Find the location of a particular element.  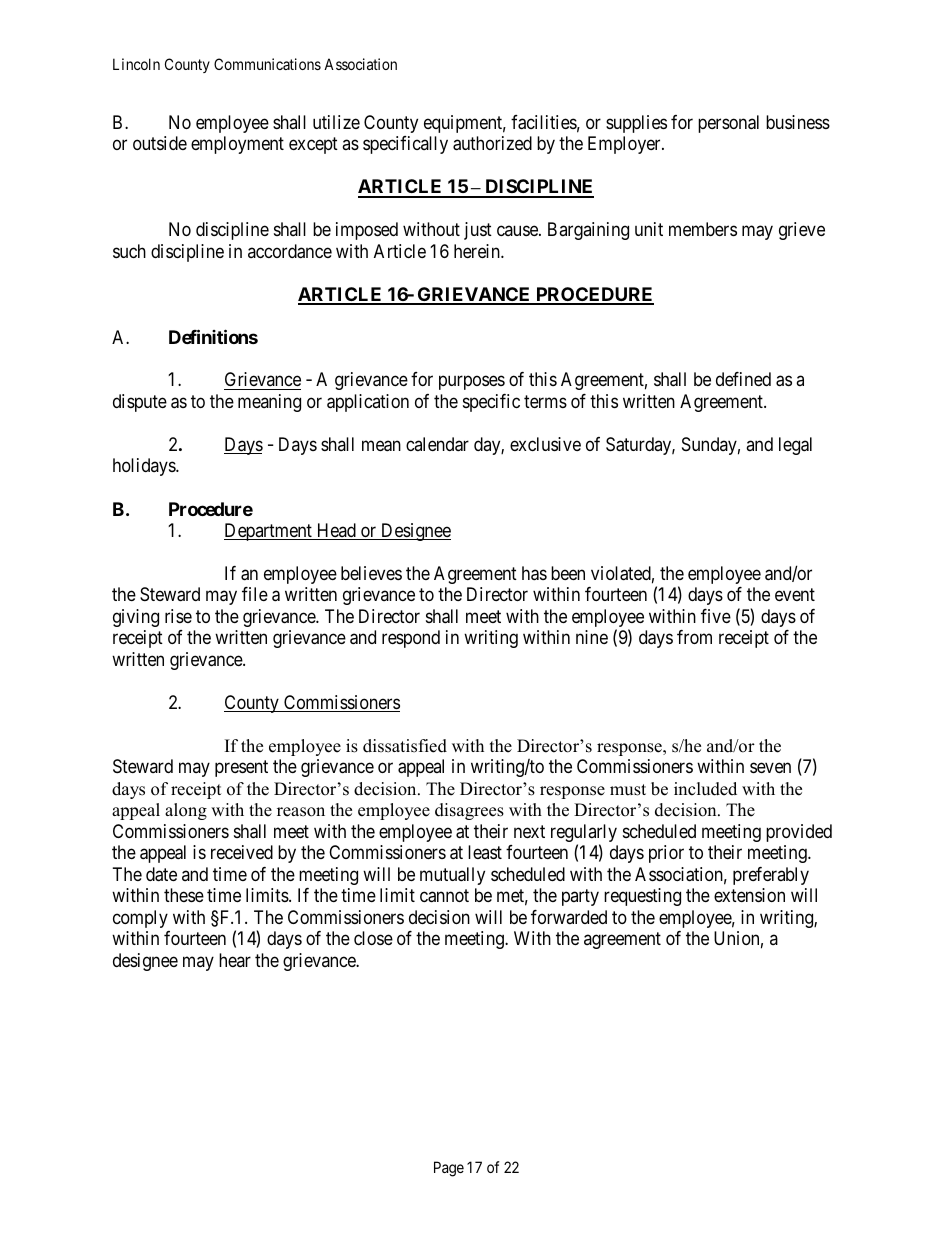

hear is located at coordinates (235, 960).
